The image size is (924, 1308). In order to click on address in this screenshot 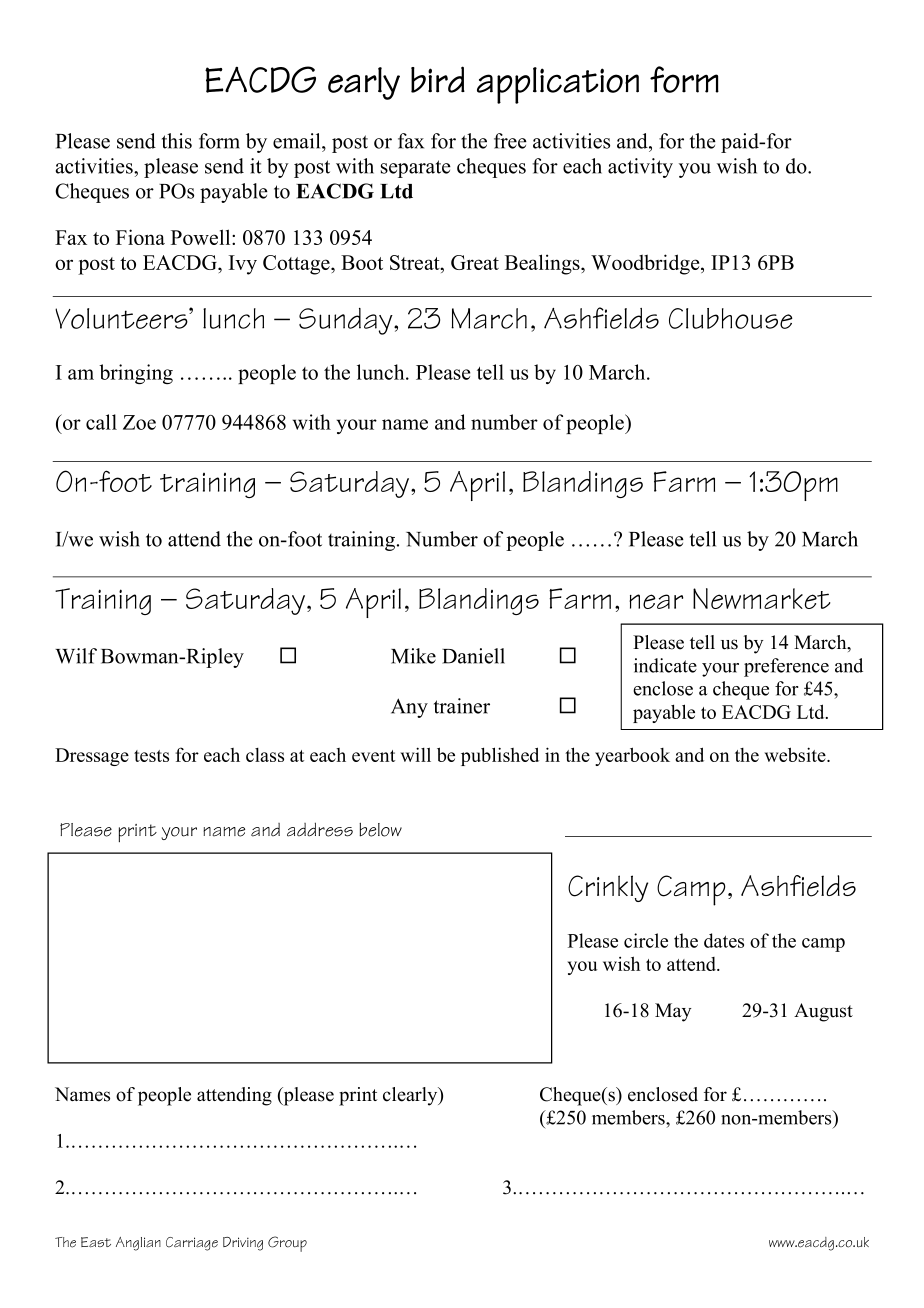, I will do `click(320, 829)`.
